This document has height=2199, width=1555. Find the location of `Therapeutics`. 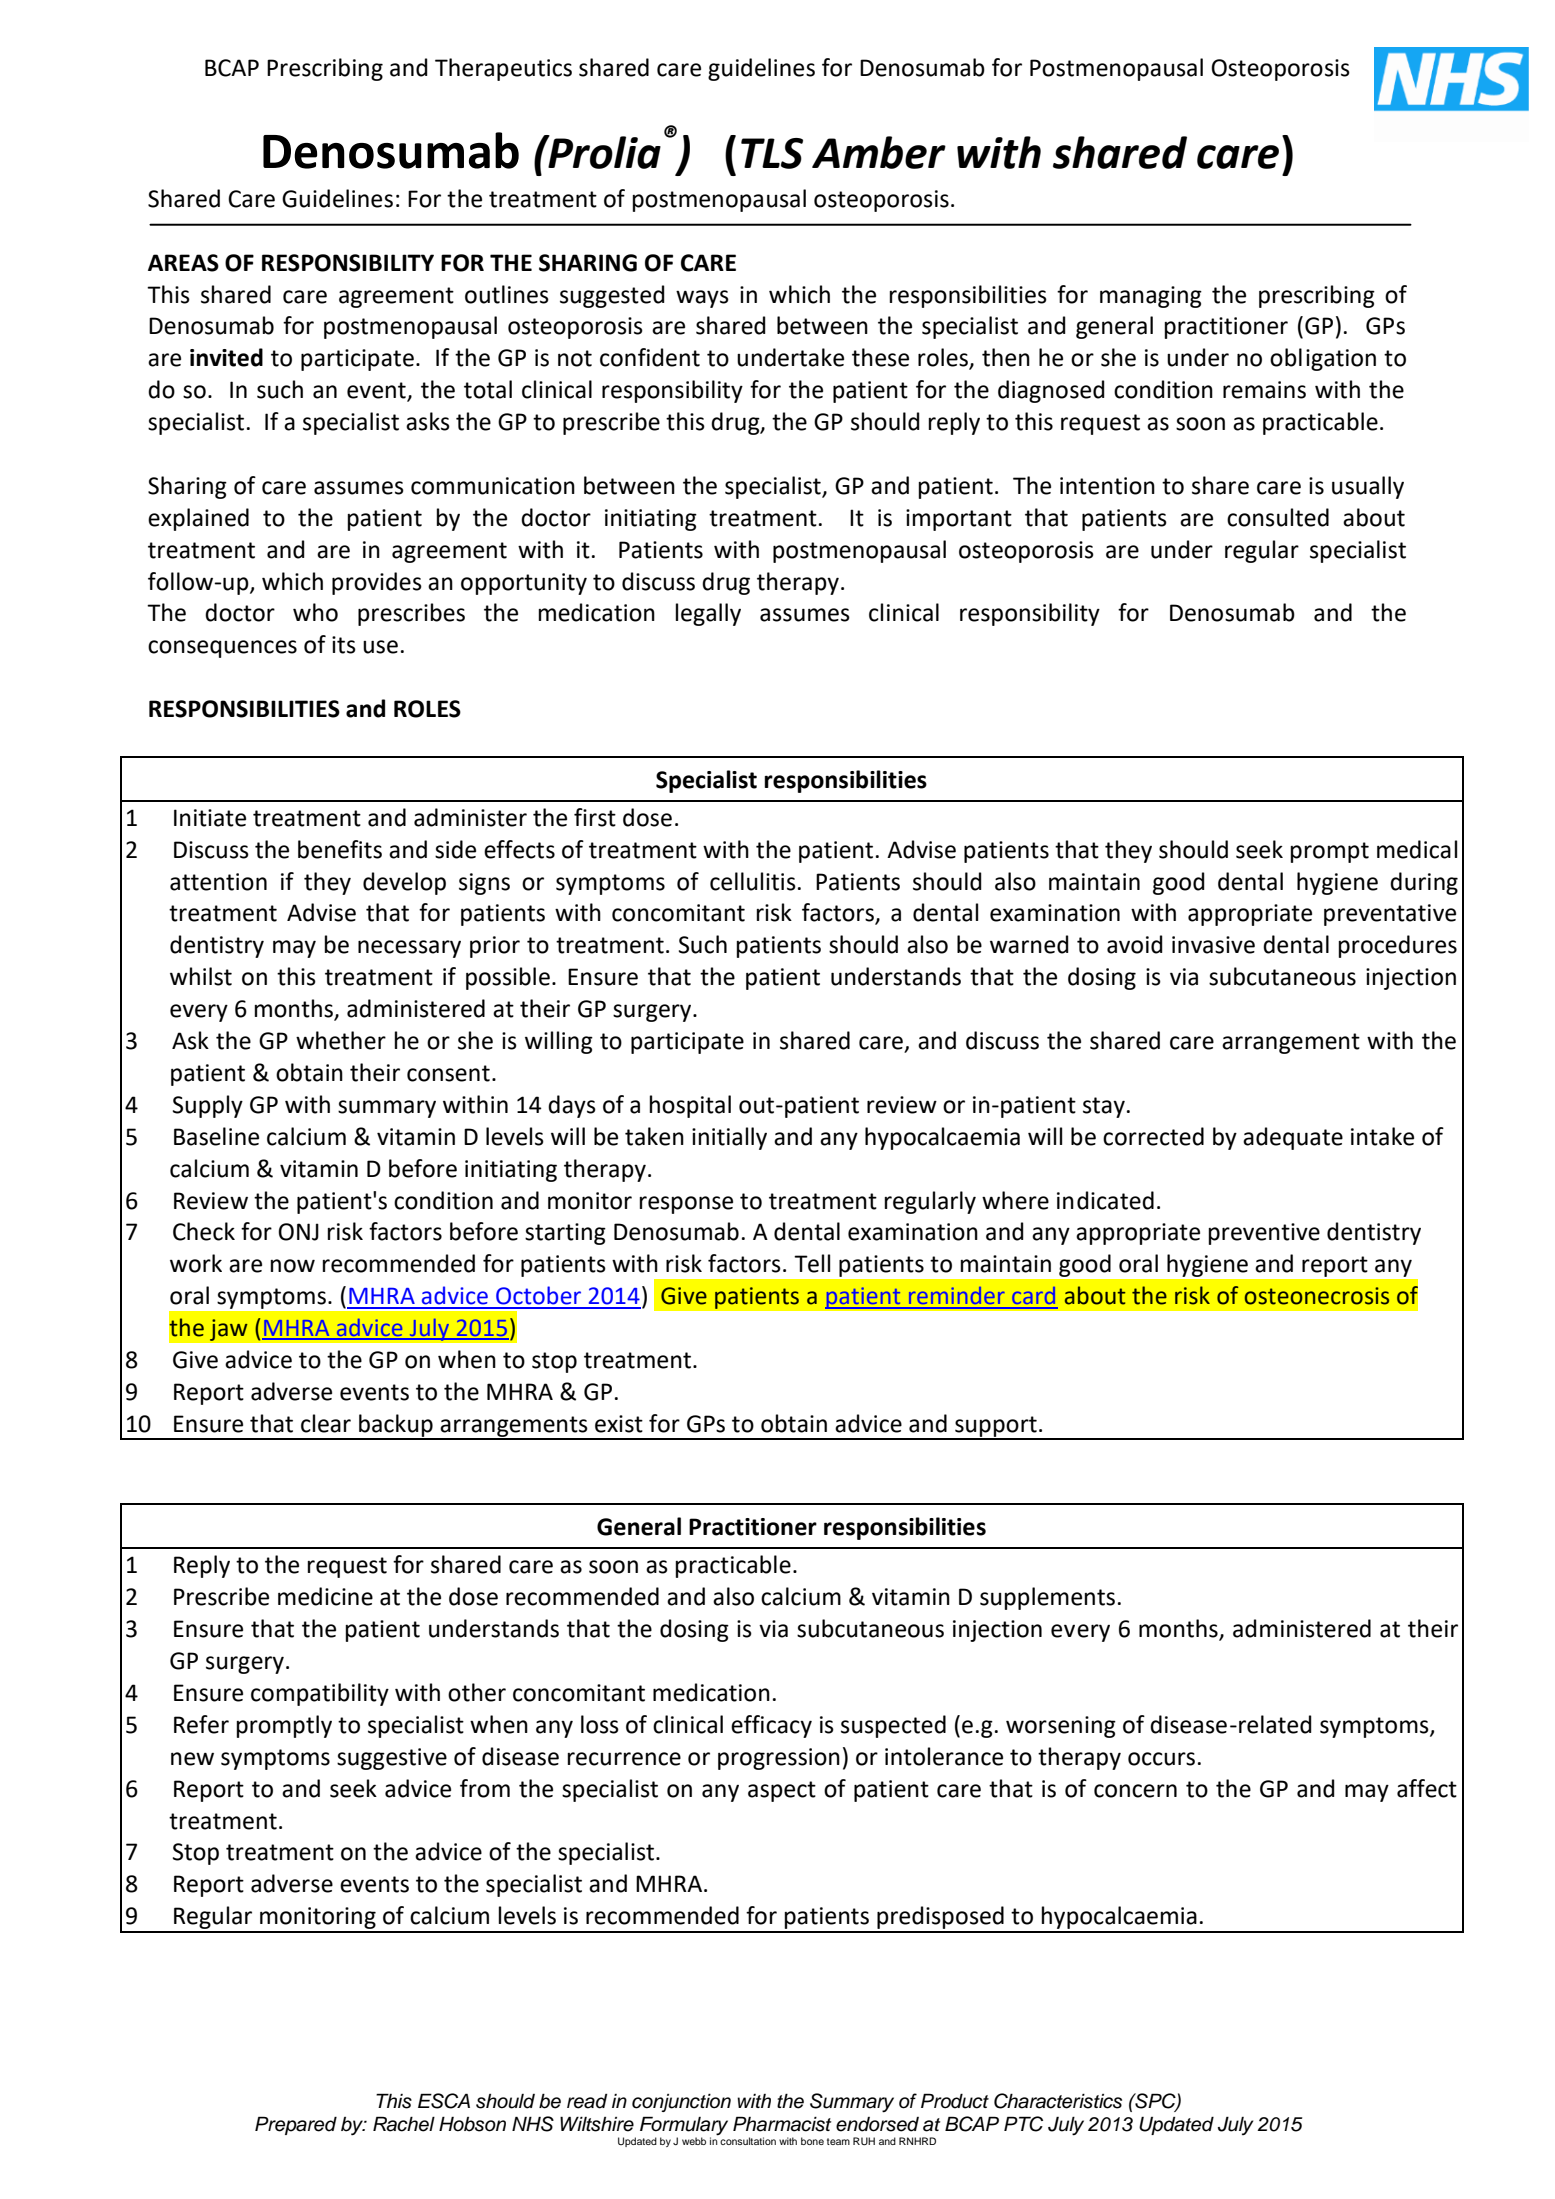

Therapeutics is located at coordinates (503, 69).
